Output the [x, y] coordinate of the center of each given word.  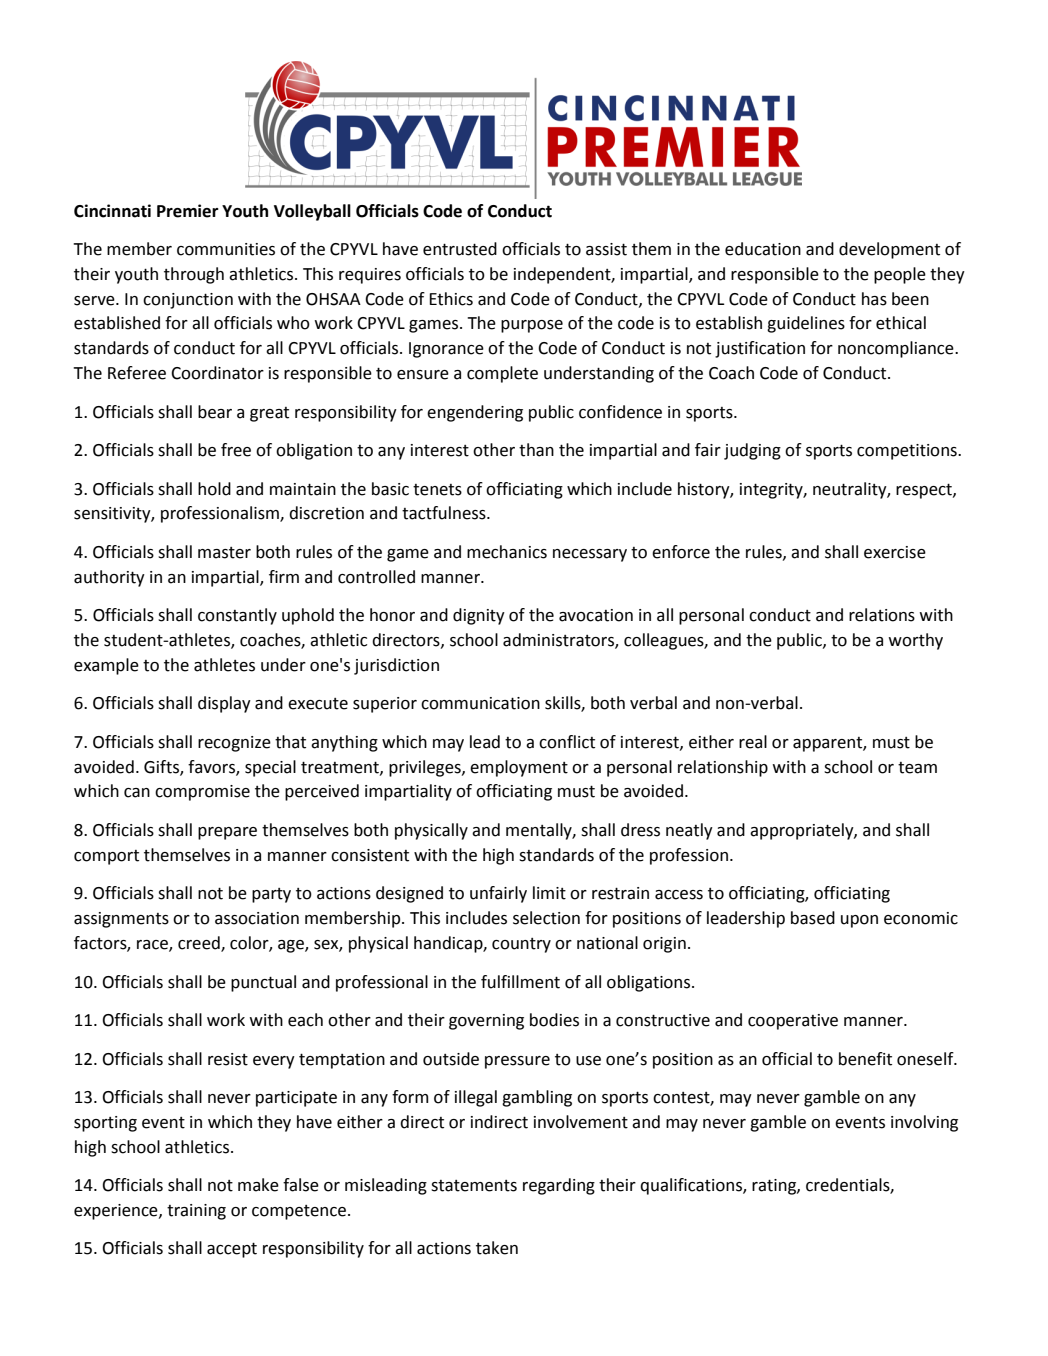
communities [226, 249]
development [889, 250]
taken [497, 1248]
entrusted [460, 249]
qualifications [692, 1186]
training [196, 1212]
